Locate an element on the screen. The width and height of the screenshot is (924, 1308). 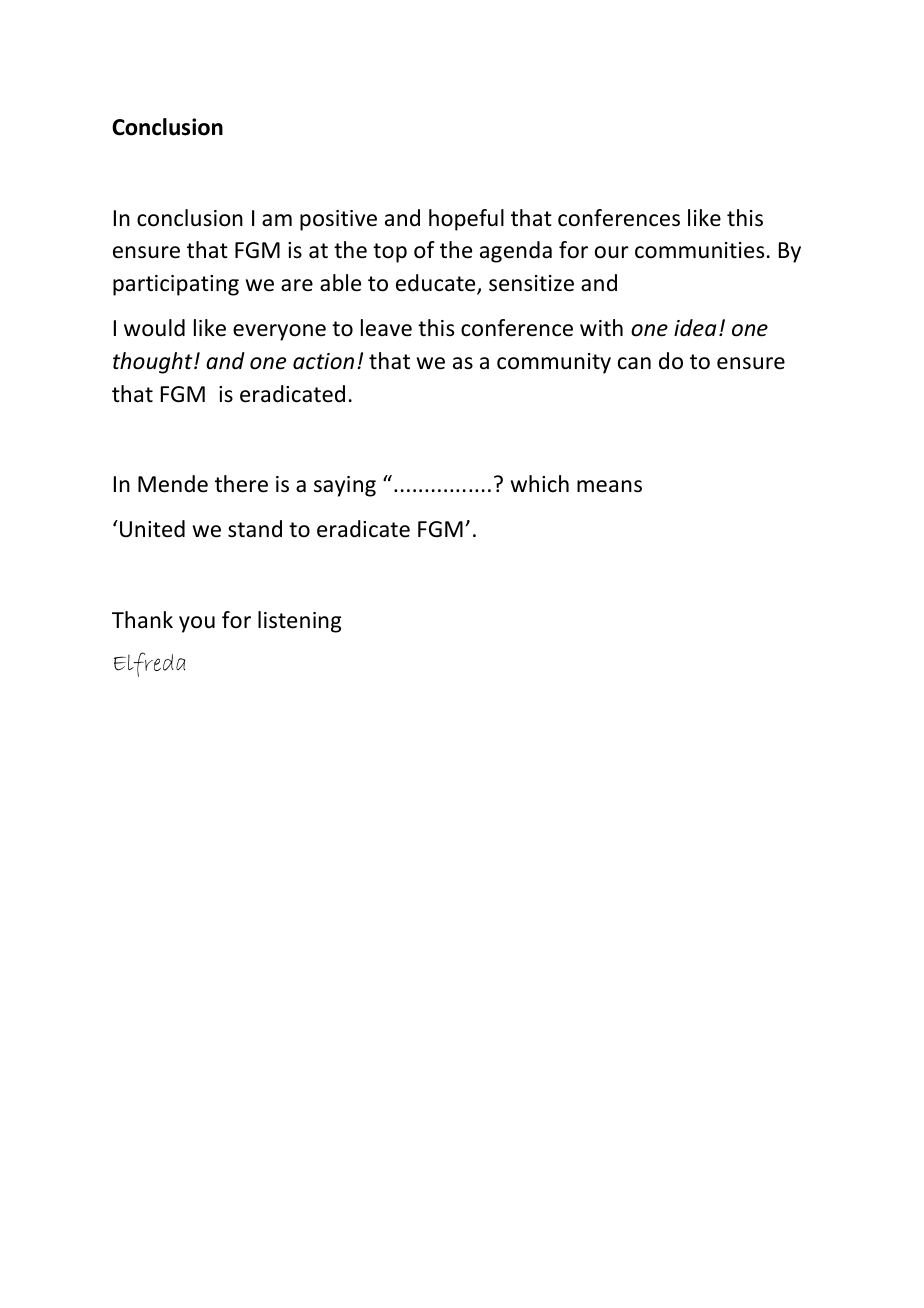
our is located at coordinates (612, 252).
